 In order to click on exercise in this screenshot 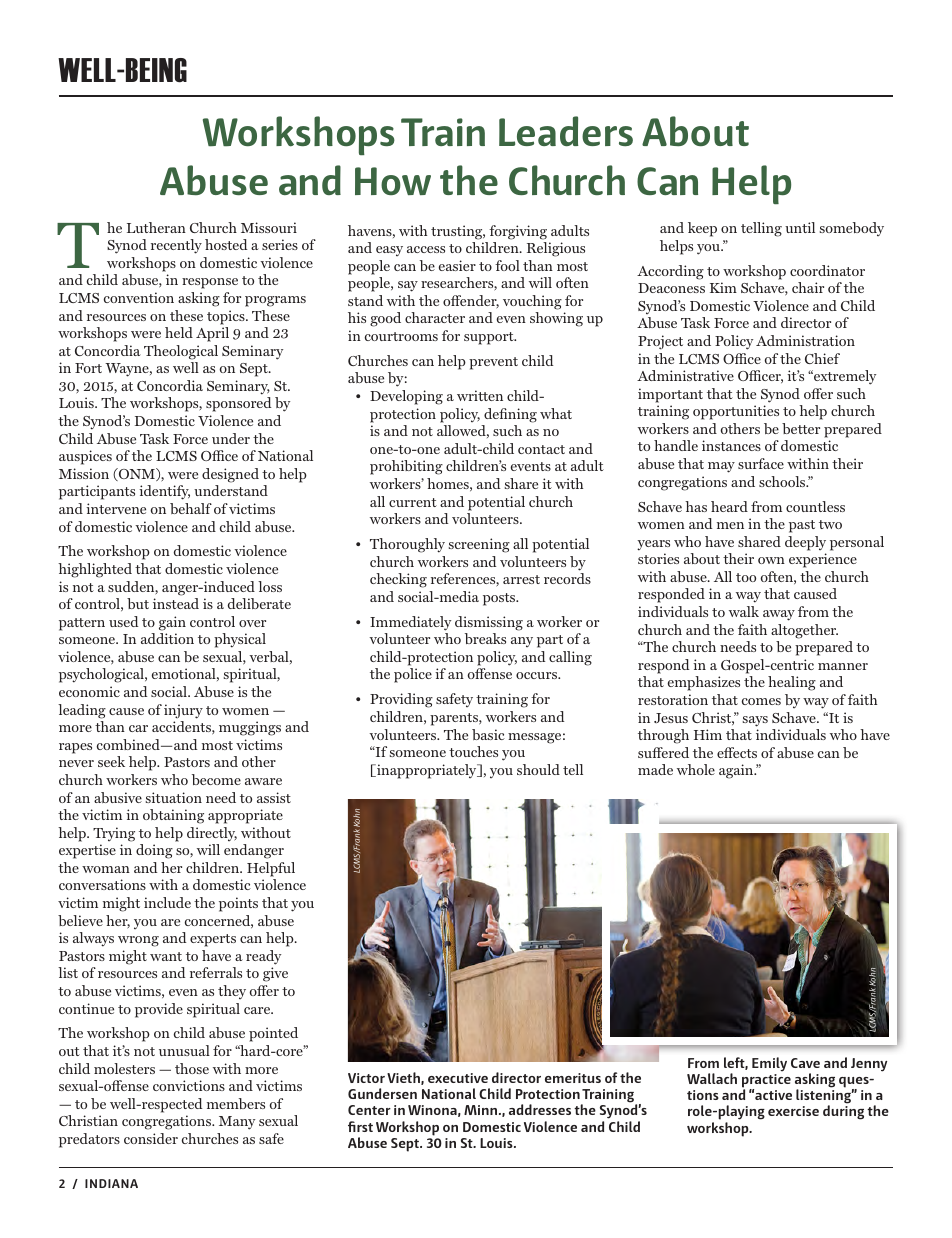, I will do `click(793, 1111)`.
